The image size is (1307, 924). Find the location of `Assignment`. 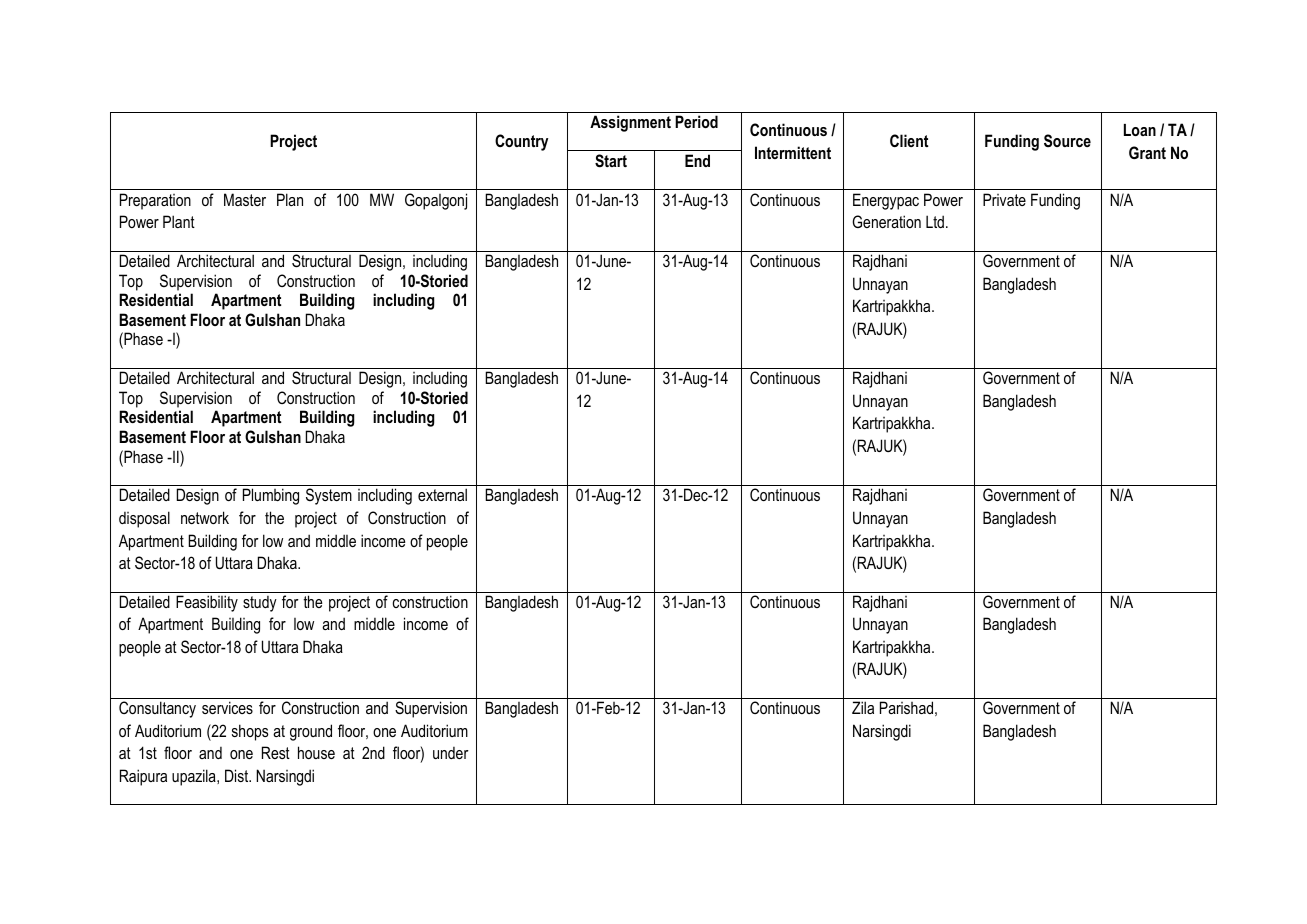

Assignment is located at coordinates (630, 123).
